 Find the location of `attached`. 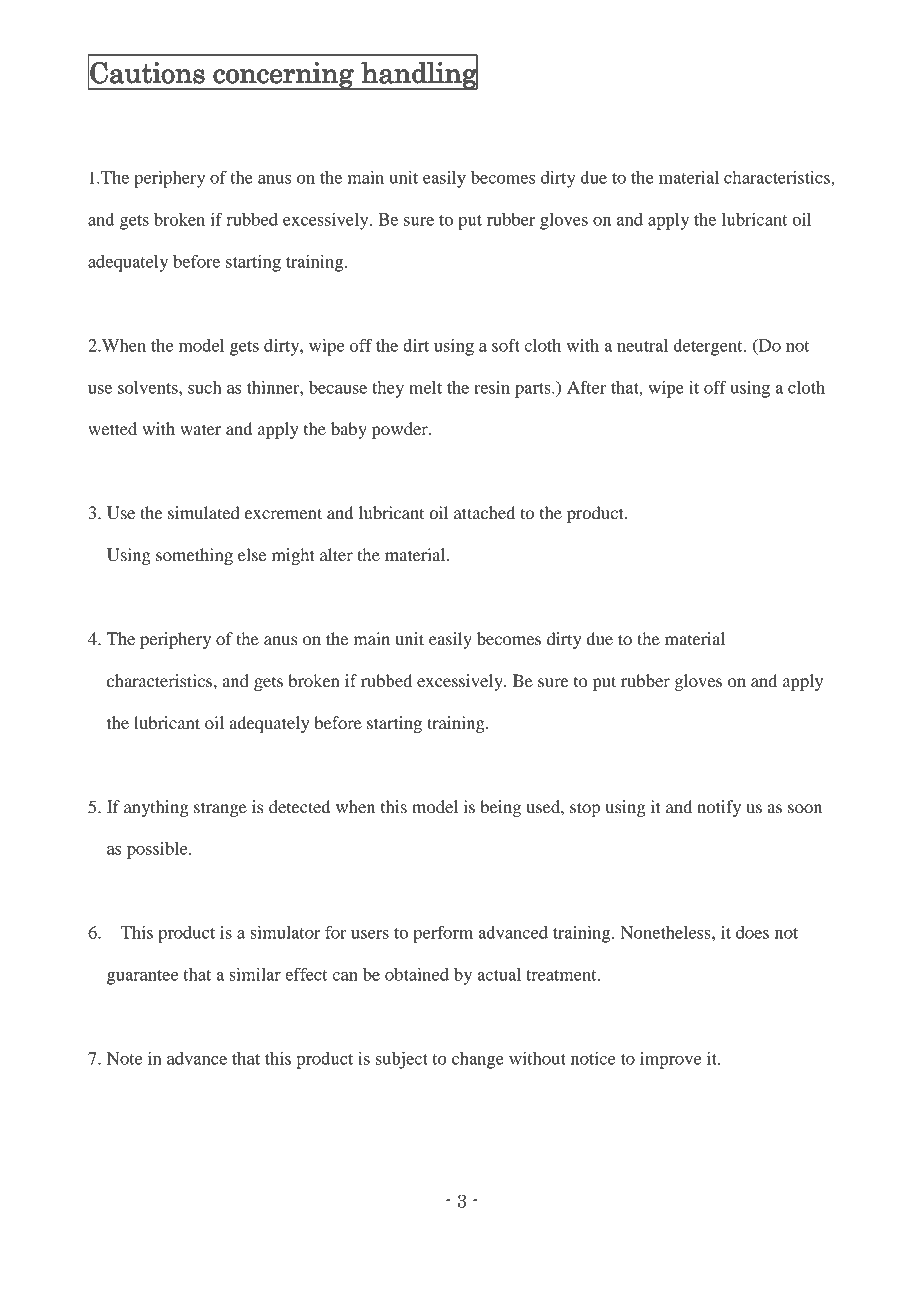

attached is located at coordinates (484, 512).
